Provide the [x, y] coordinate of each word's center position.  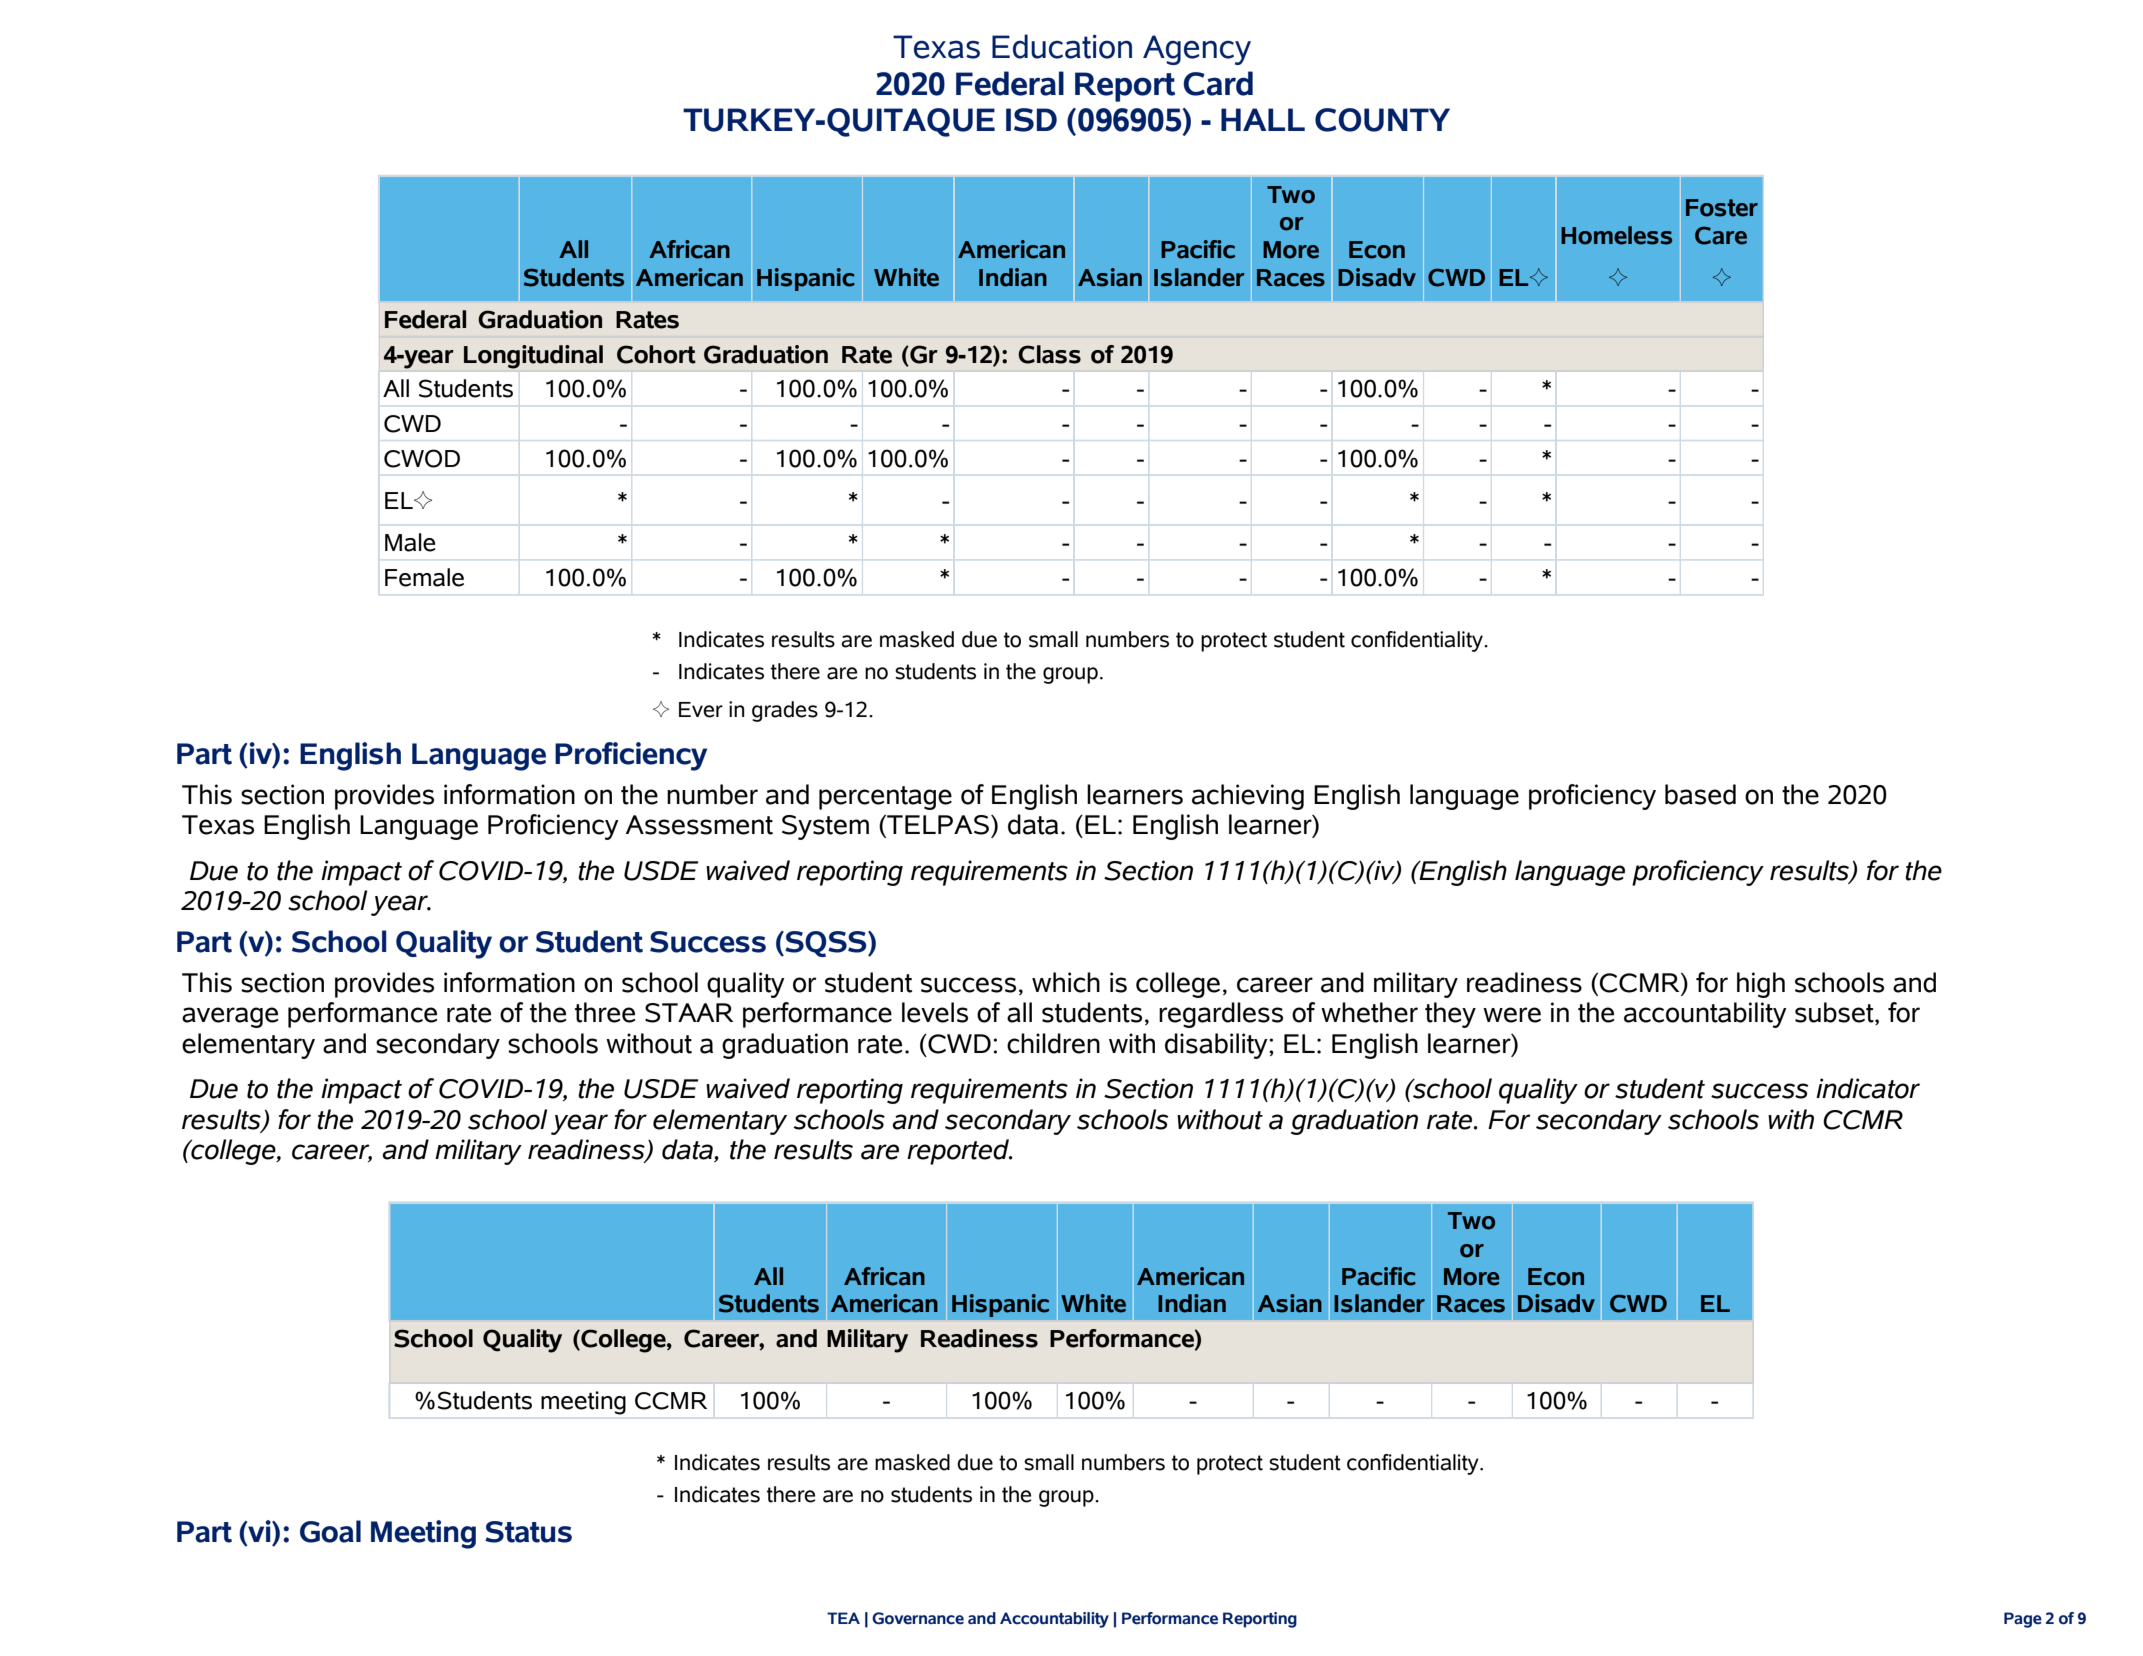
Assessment [699, 825]
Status [528, 1532]
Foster [1722, 208]
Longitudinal [533, 357]
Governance [918, 1618]
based [1700, 794]
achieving [1248, 797]
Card [1218, 83]
